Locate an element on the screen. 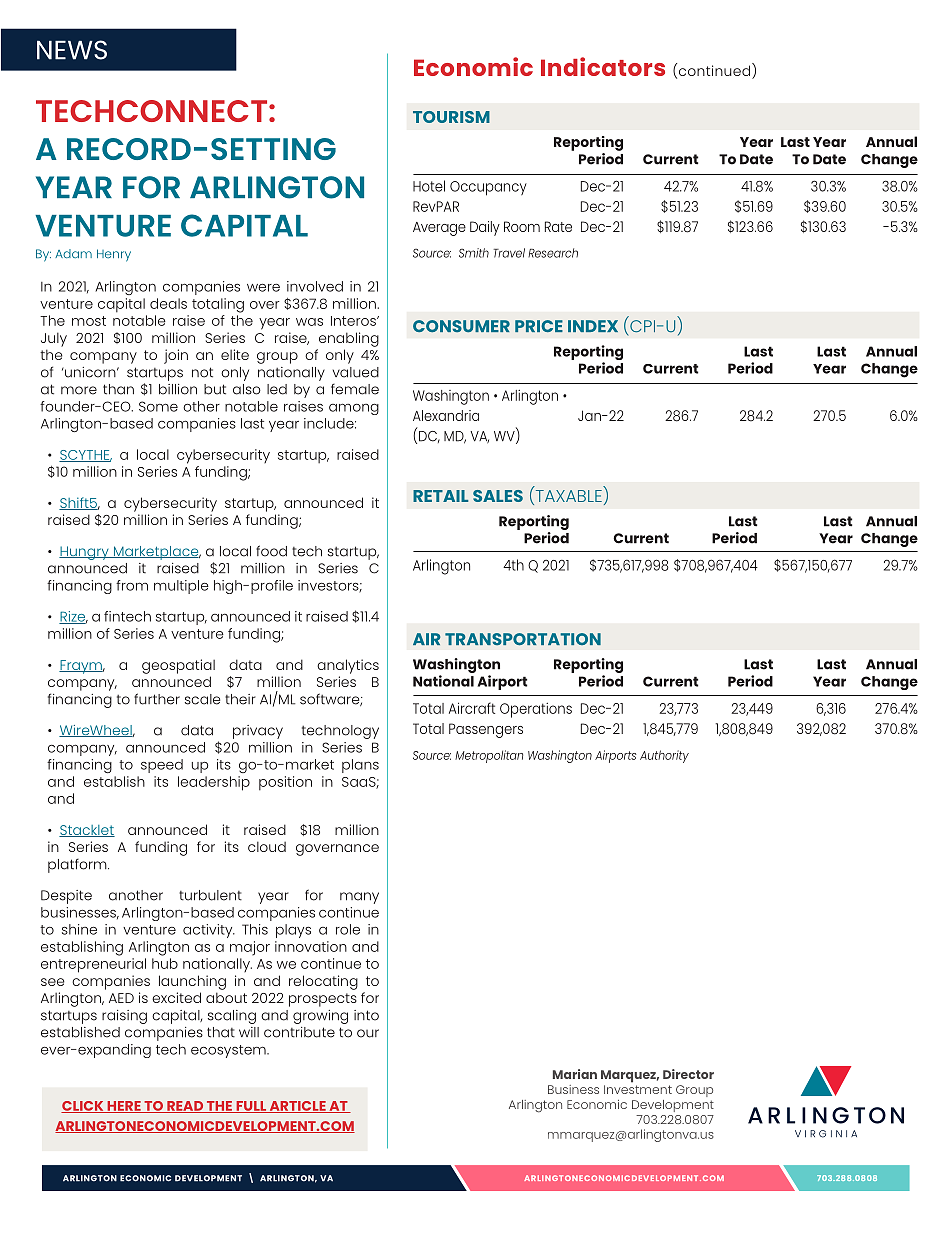  NEWS is located at coordinates (72, 50).
